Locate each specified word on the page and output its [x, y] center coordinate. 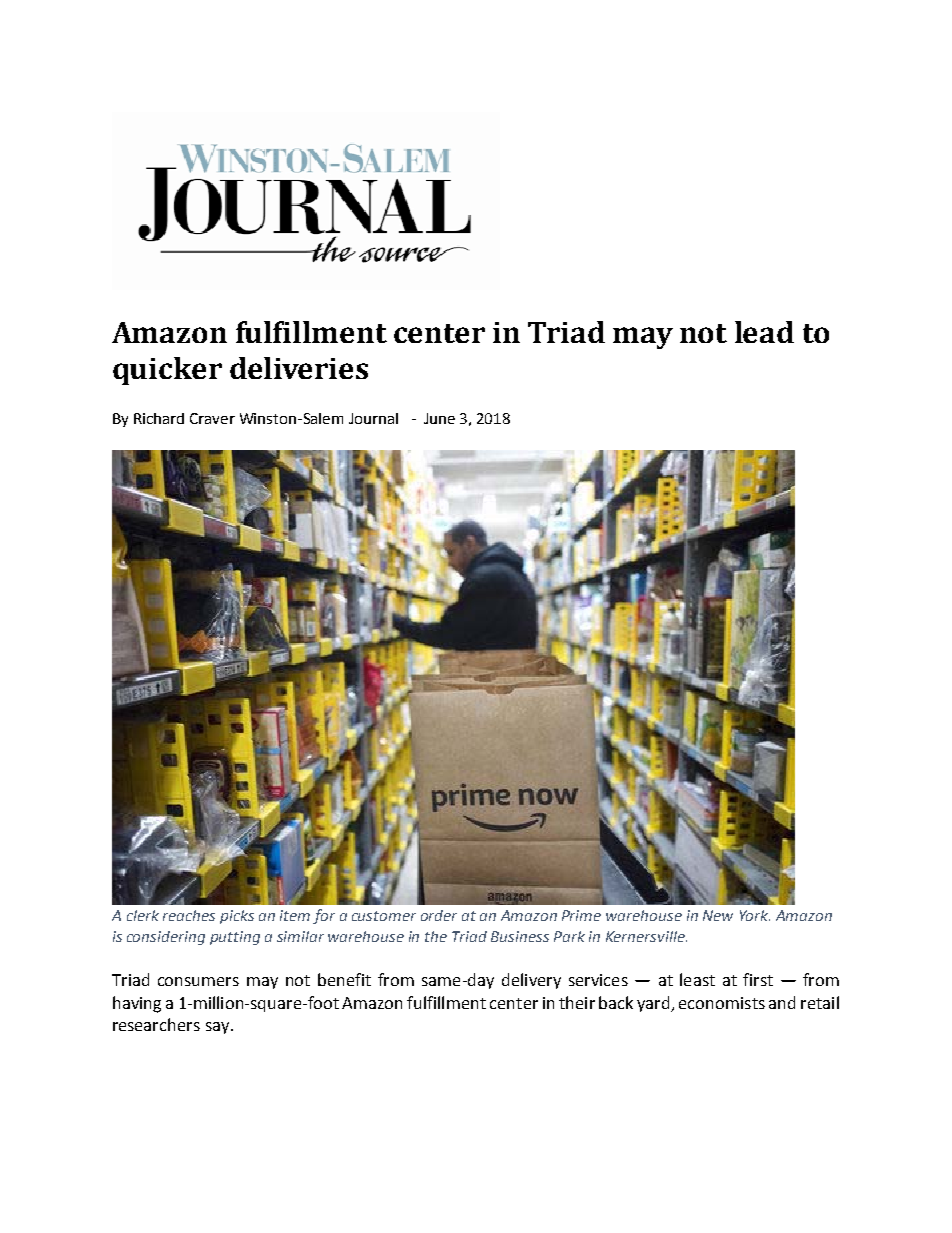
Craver [212, 418]
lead [764, 332]
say [219, 1028]
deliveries [299, 368]
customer [384, 916]
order [439, 915]
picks [237, 917]
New [718, 915]
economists [722, 1003]
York [755, 915]
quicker [167, 371]
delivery [531, 981]
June [439, 418]
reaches [189, 915]
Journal [373, 418]
